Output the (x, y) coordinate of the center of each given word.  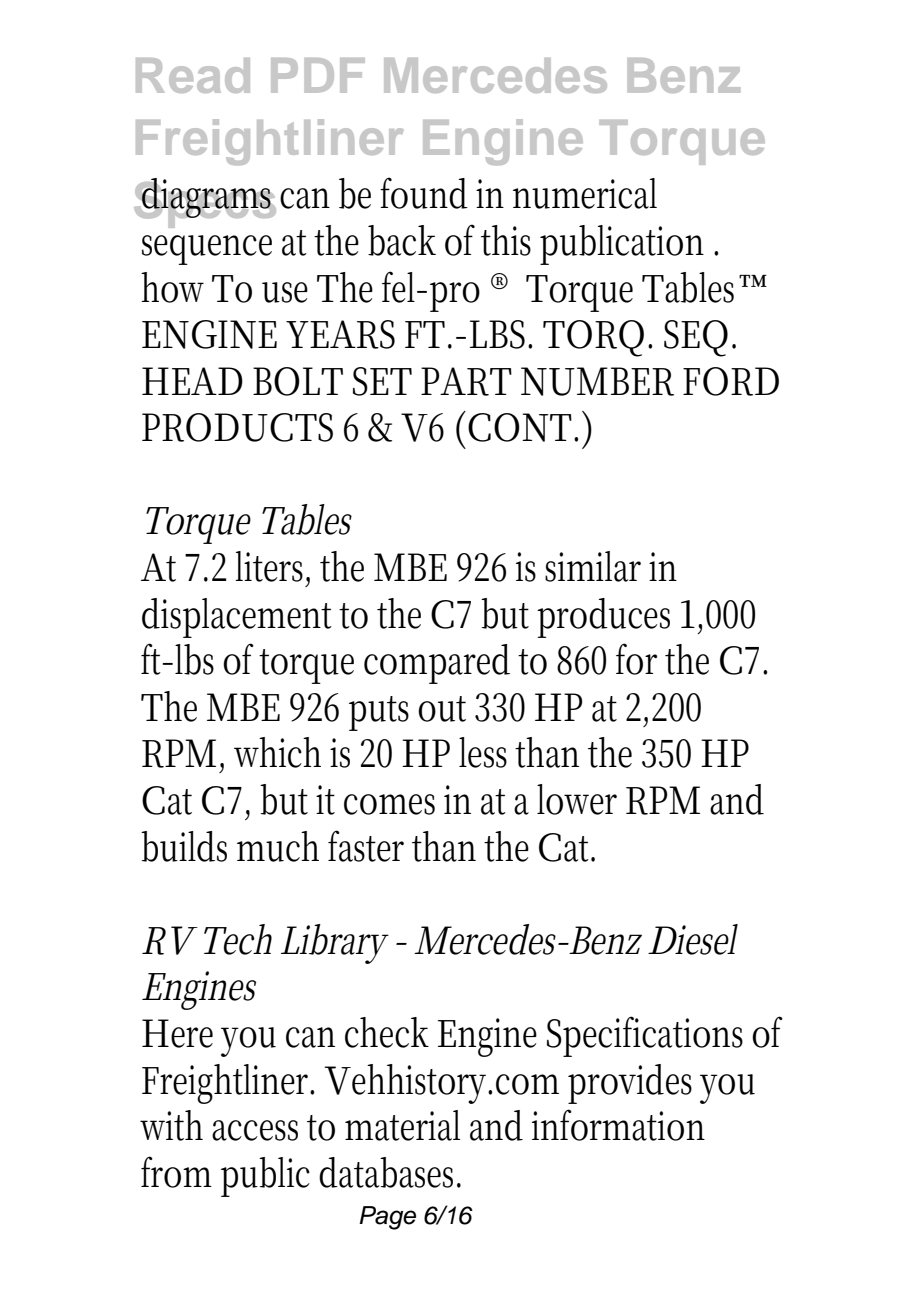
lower (577, 799)
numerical (585, 193)
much (278, 846)
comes (389, 804)
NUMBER (597, 381)
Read (193, 75)
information (618, 1125)
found (424, 193)
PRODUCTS (237, 427)
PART (466, 381)
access (255, 1130)
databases (389, 1172)
